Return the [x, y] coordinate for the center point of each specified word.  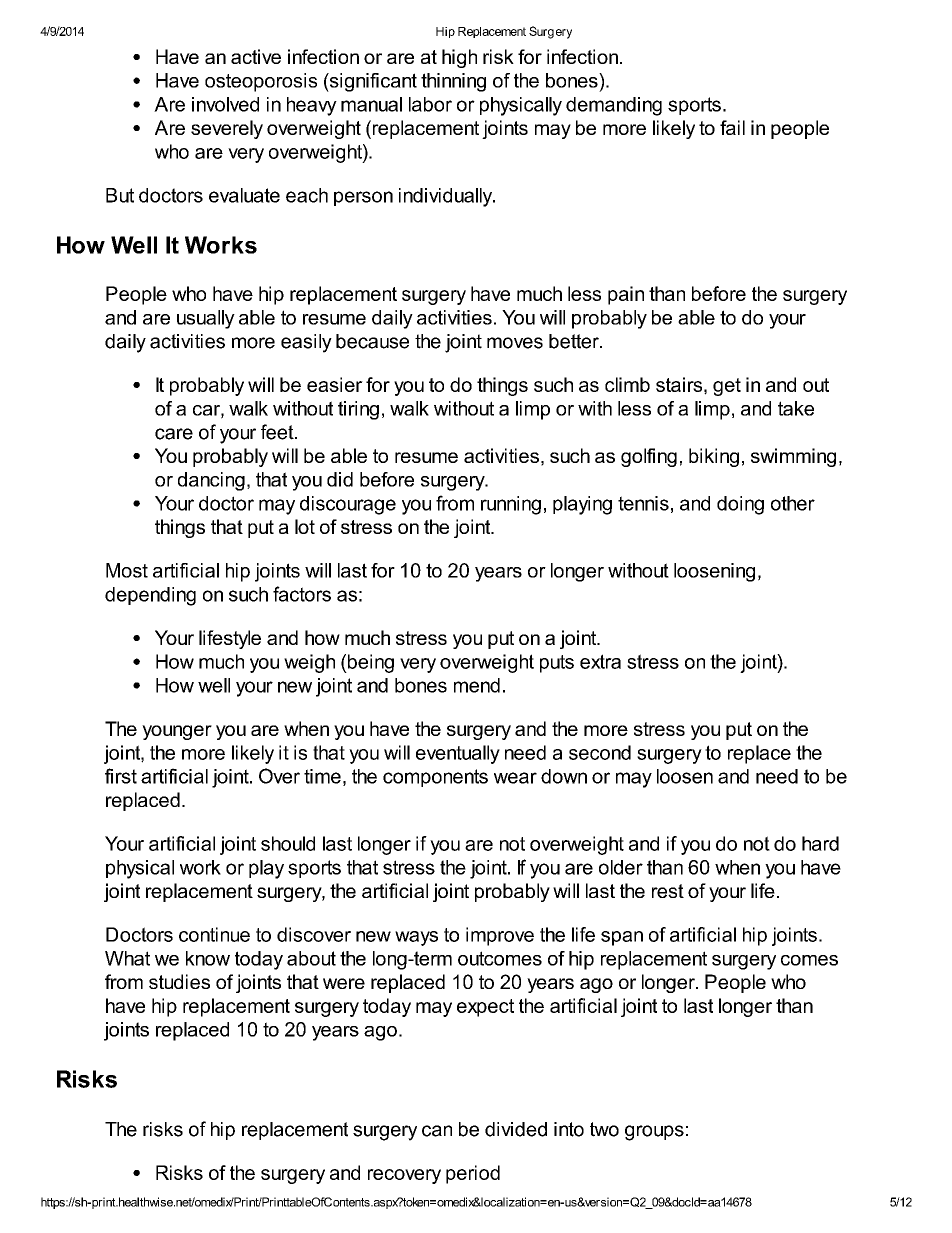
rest [668, 891]
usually [206, 319]
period [473, 1174]
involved [225, 104]
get [727, 387]
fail [732, 127]
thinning [453, 82]
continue [214, 934]
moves [515, 343]
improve [500, 936]
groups [654, 1133]
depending [150, 596]
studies [179, 981]
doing [740, 505]
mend [477, 685]
